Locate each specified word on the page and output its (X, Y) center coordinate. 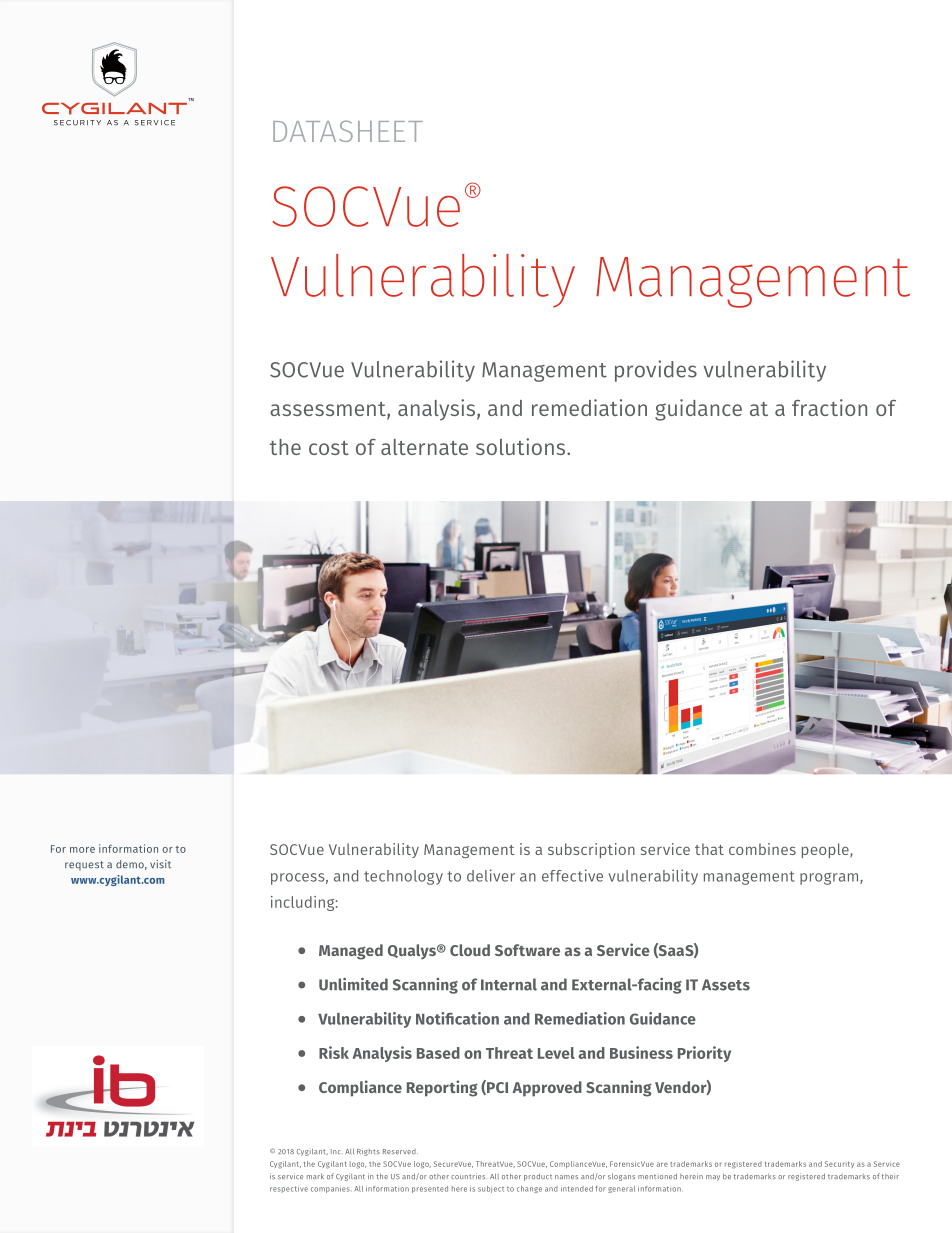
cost (329, 448)
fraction (829, 407)
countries (468, 1176)
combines (762, 849)
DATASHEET (348, 131)
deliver (491, 875)
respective (289, 1189)
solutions (520, 446)
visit (160, 864)
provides (656, 371)
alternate (424, 447)
